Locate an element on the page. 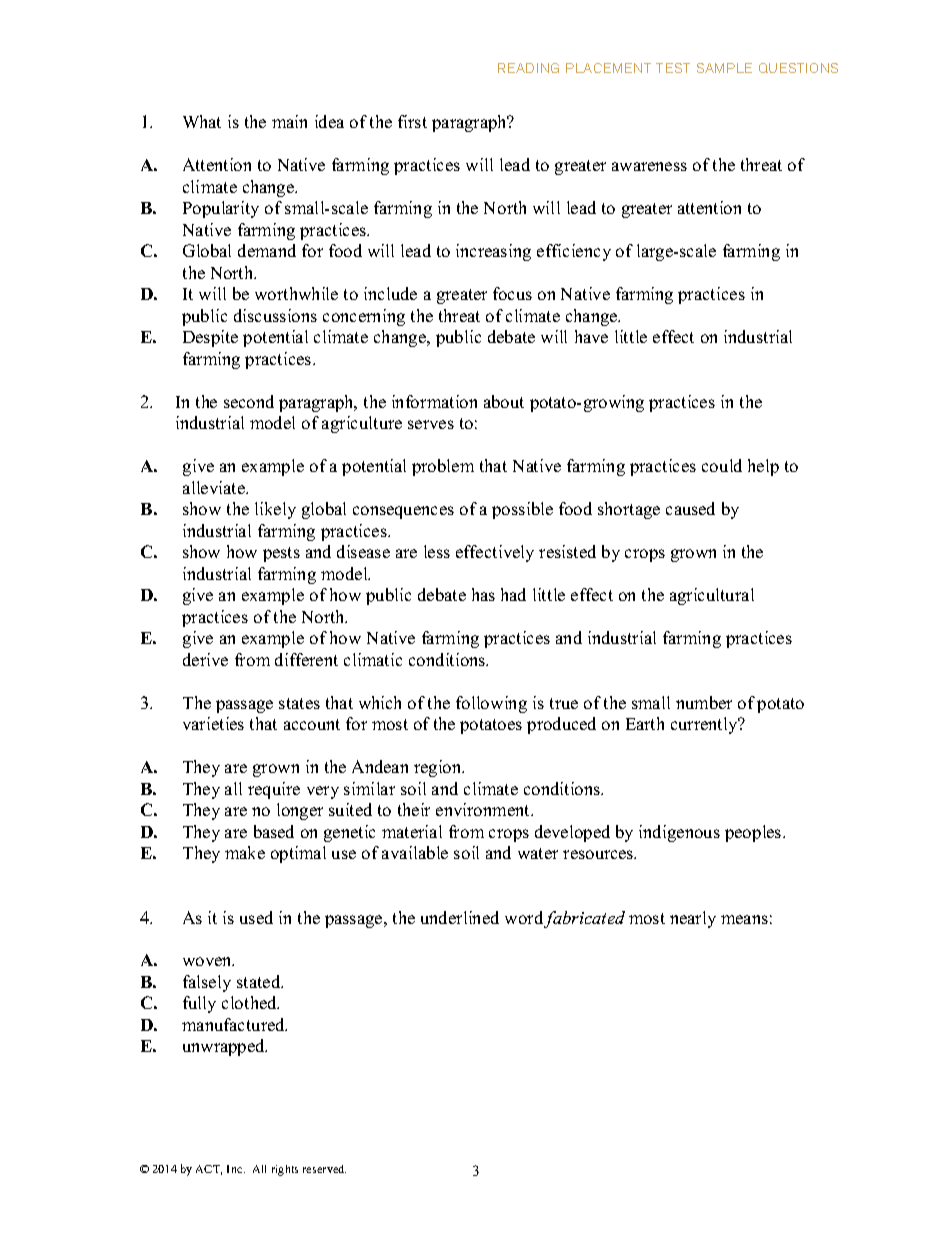 The height and width of the image is (1233, 952). reserved is located at coordinates (324, 1169).
